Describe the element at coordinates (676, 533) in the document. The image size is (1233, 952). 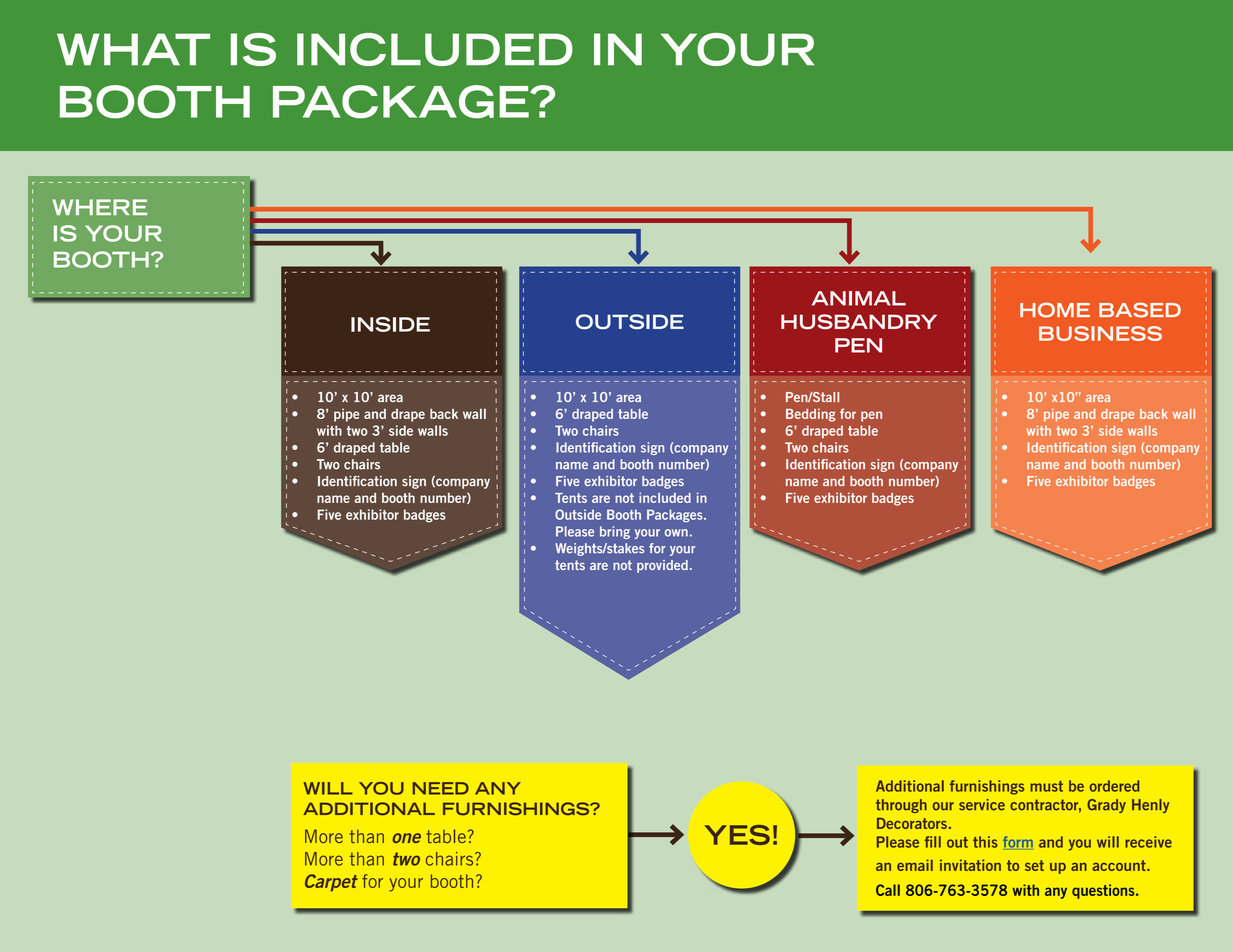
I see `own` at that location.
